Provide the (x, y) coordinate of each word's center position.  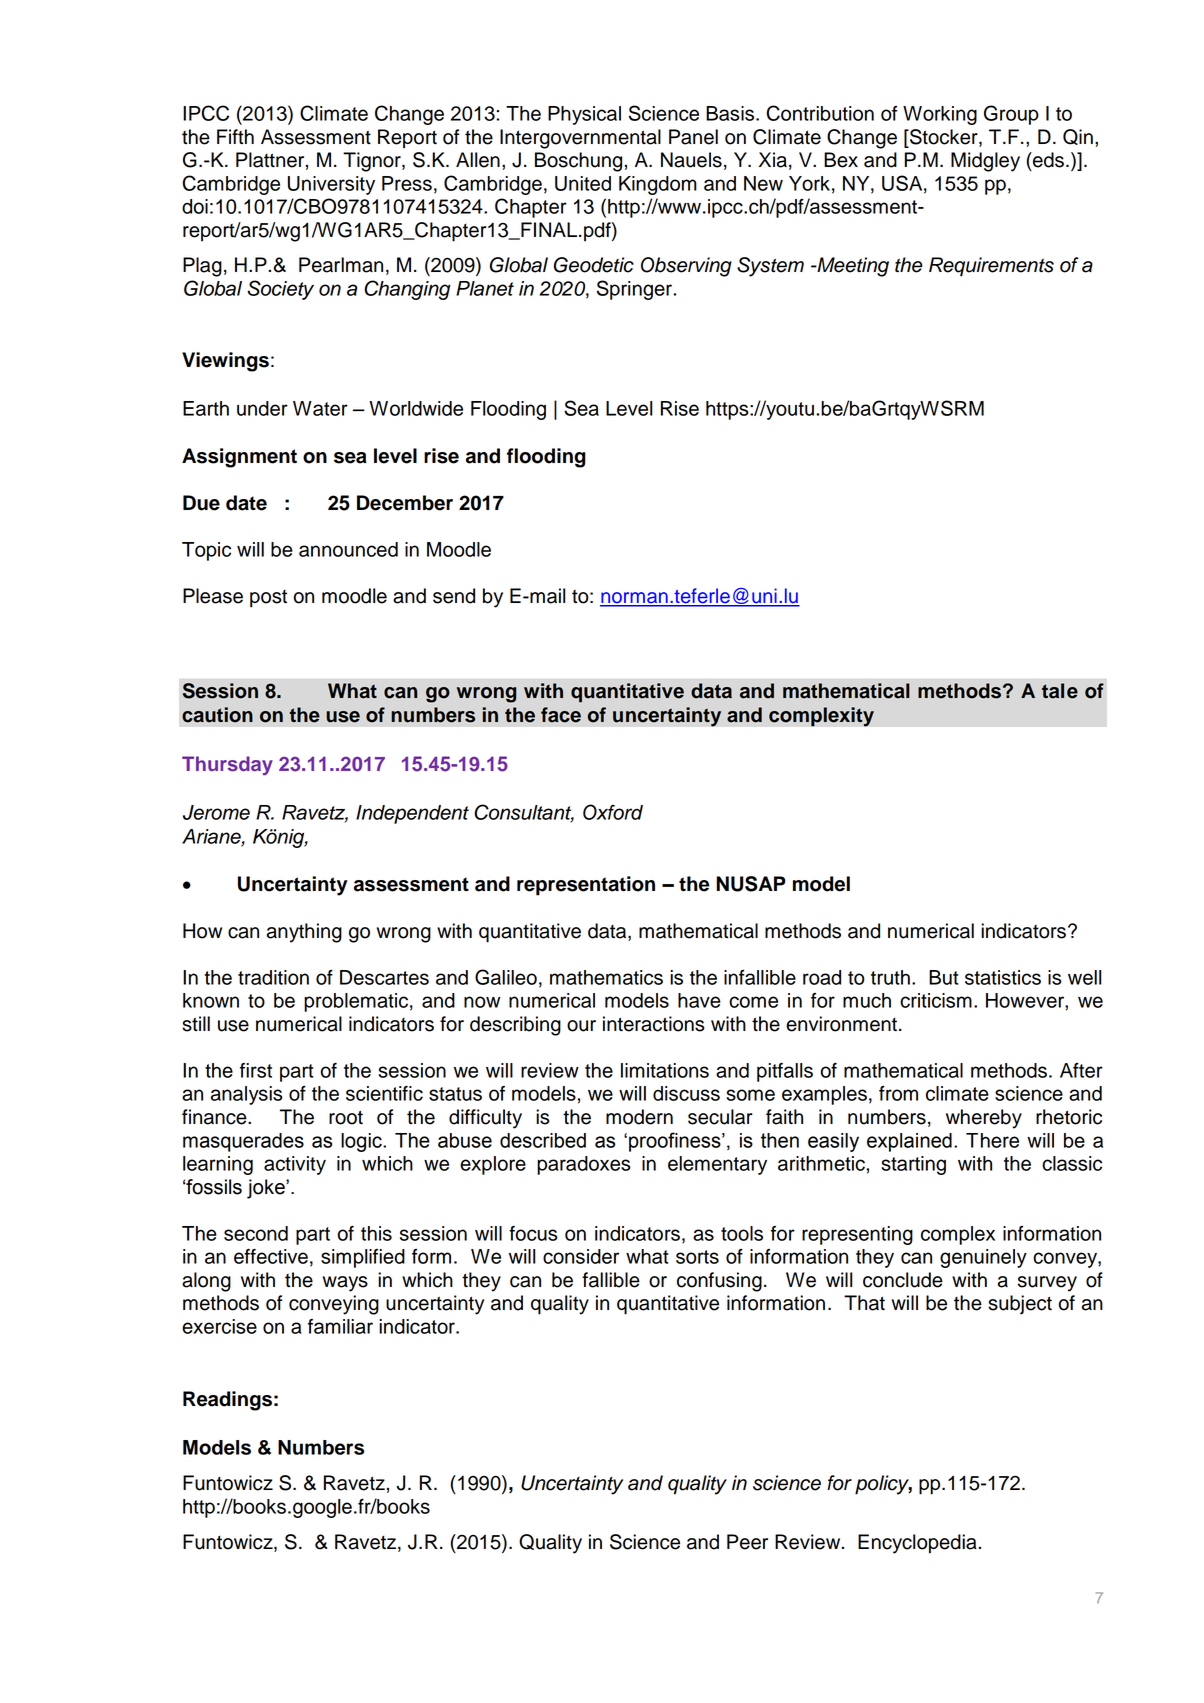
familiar (340, 1326)
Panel (693, 137)
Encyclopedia (917, 1544)
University (331, 185)
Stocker (944, 138)
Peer (747, 1542)
